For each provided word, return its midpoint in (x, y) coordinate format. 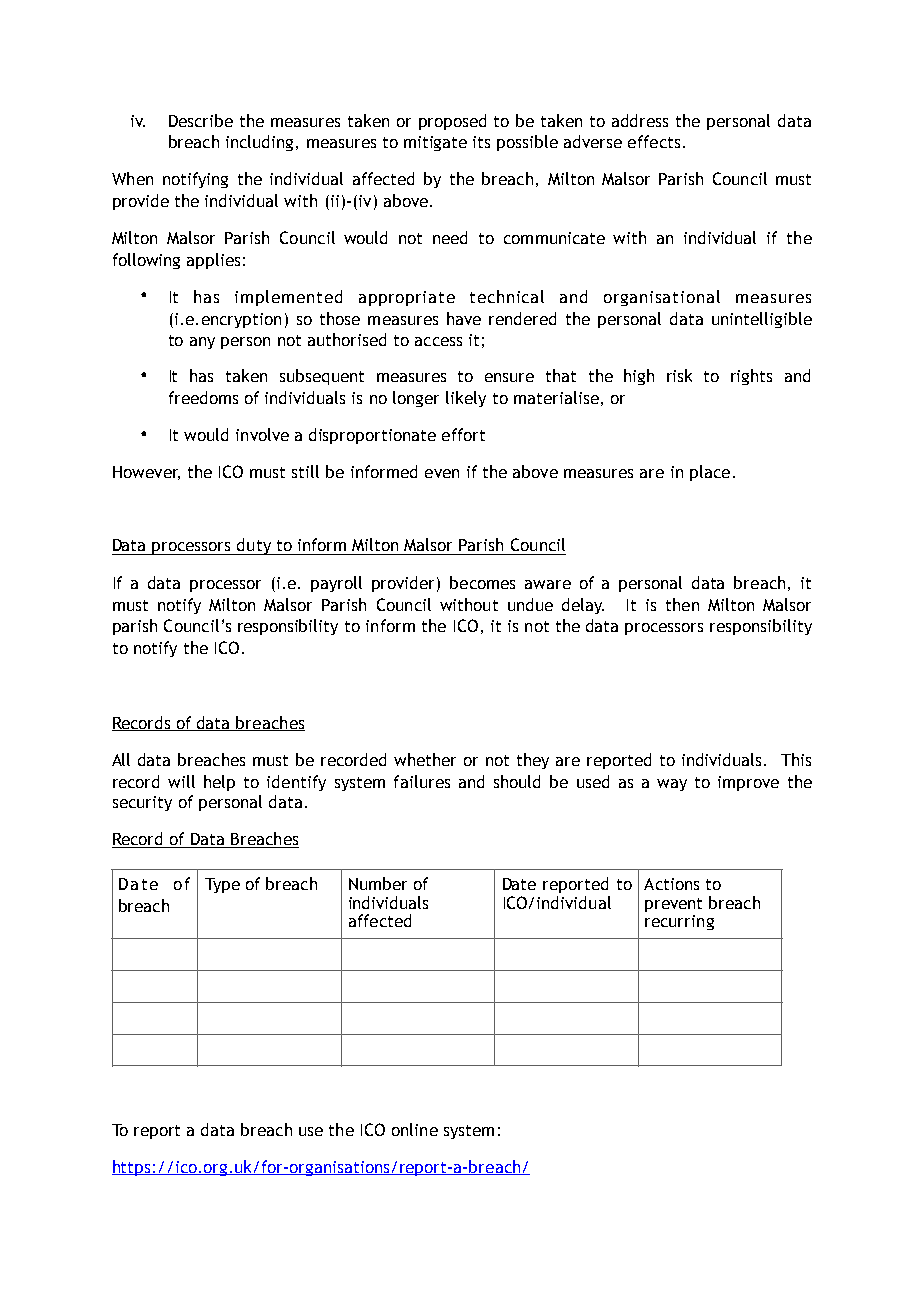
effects (654, 141)
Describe (201, 120)
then (682, 604)
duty (254, 546)
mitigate (435, 143)
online (415, 1129)
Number (378, 883)
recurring (679, 922)
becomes (482, 582)
